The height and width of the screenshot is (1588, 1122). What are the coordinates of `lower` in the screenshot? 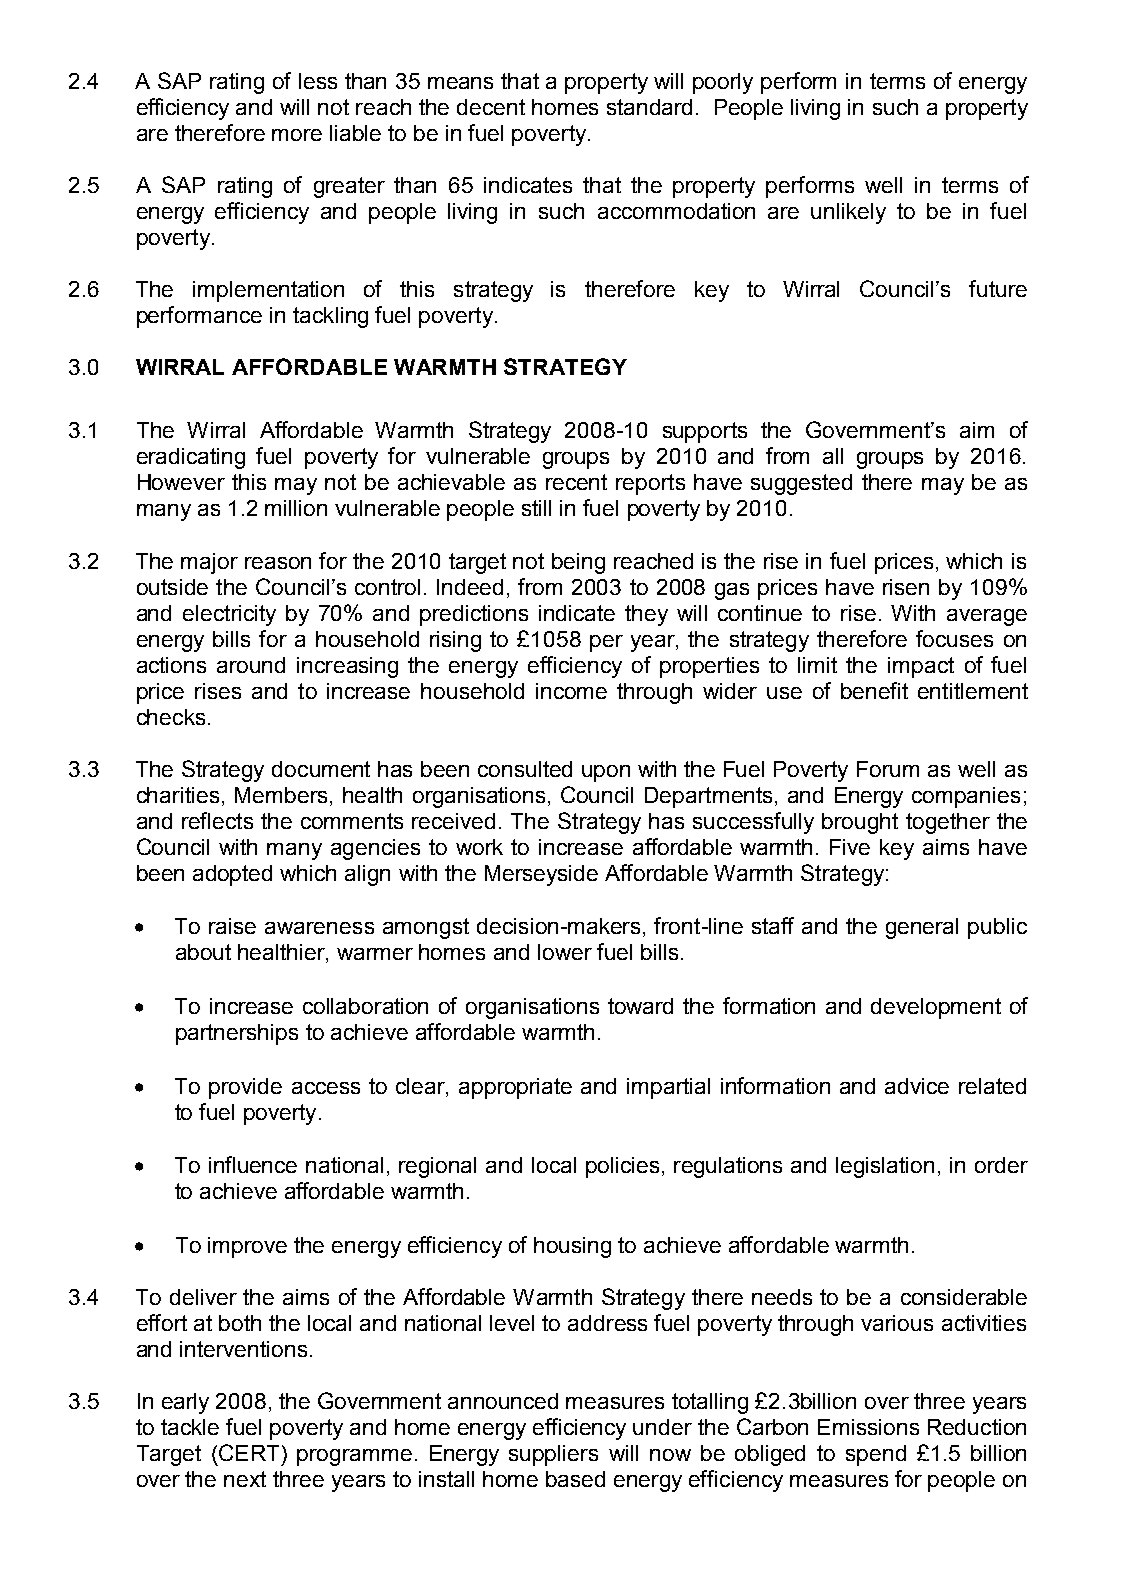 It's located at (565, 952).
